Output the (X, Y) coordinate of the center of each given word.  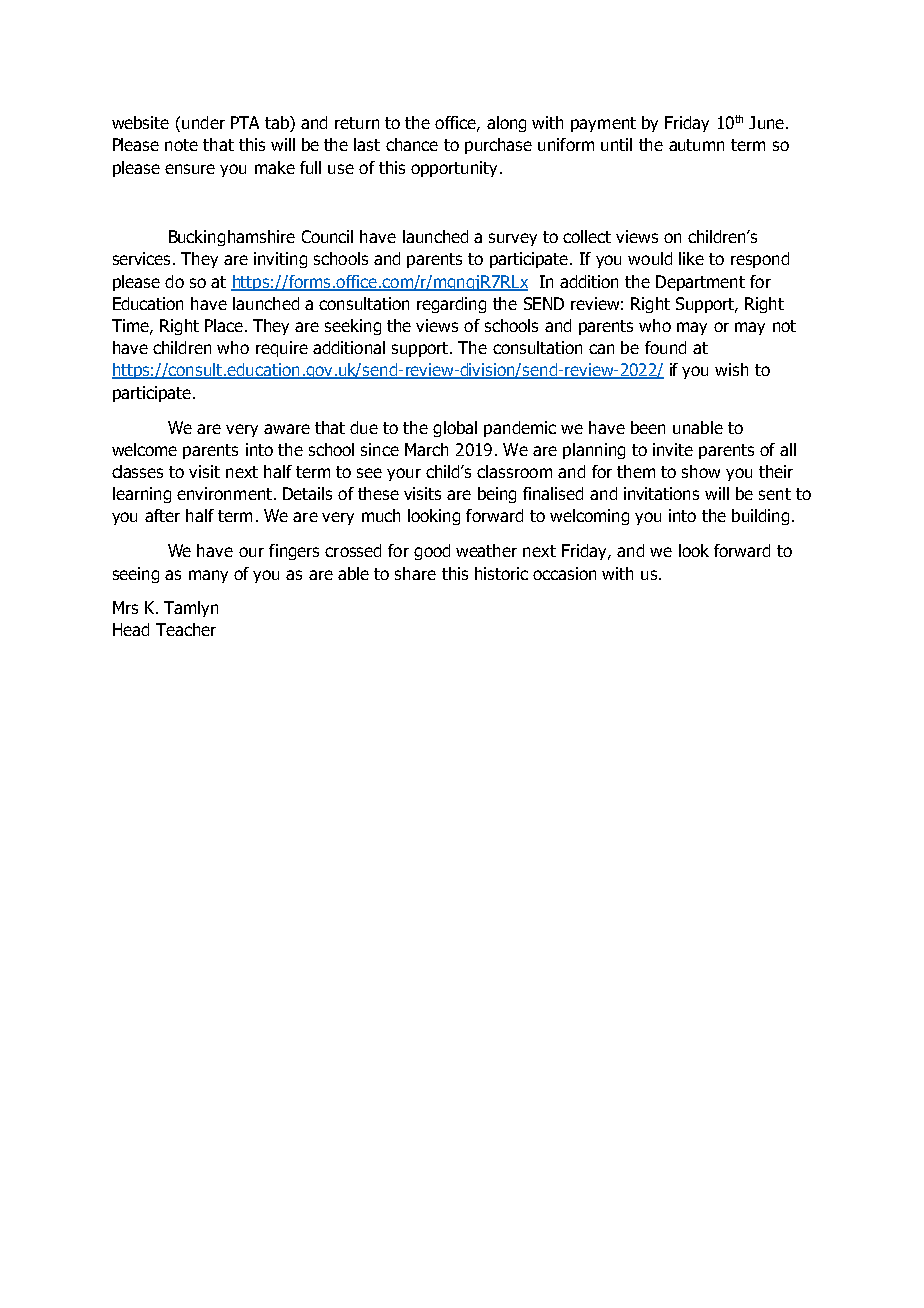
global (455, 429)
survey (513, 239)
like (691, 258)
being (497, 495)
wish (731, 369)
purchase (498, 146)
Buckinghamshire (232, 238)
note (181, 145)
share (415, 573)
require (282, 349)
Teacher (186, 629)
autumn (696, 145)
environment (224, 493)
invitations (661, 493)
